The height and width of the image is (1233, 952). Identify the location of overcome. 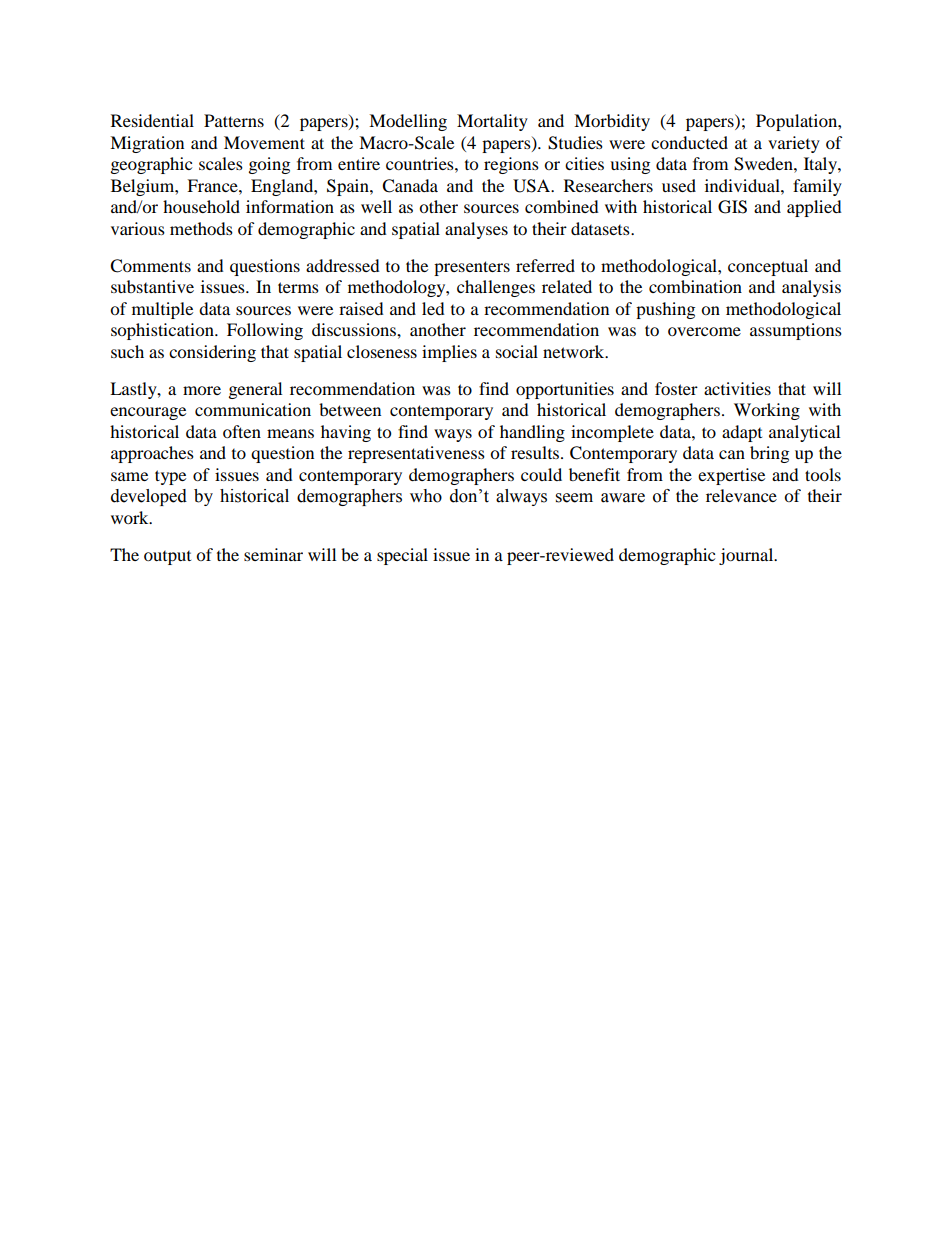
(704, 331).
